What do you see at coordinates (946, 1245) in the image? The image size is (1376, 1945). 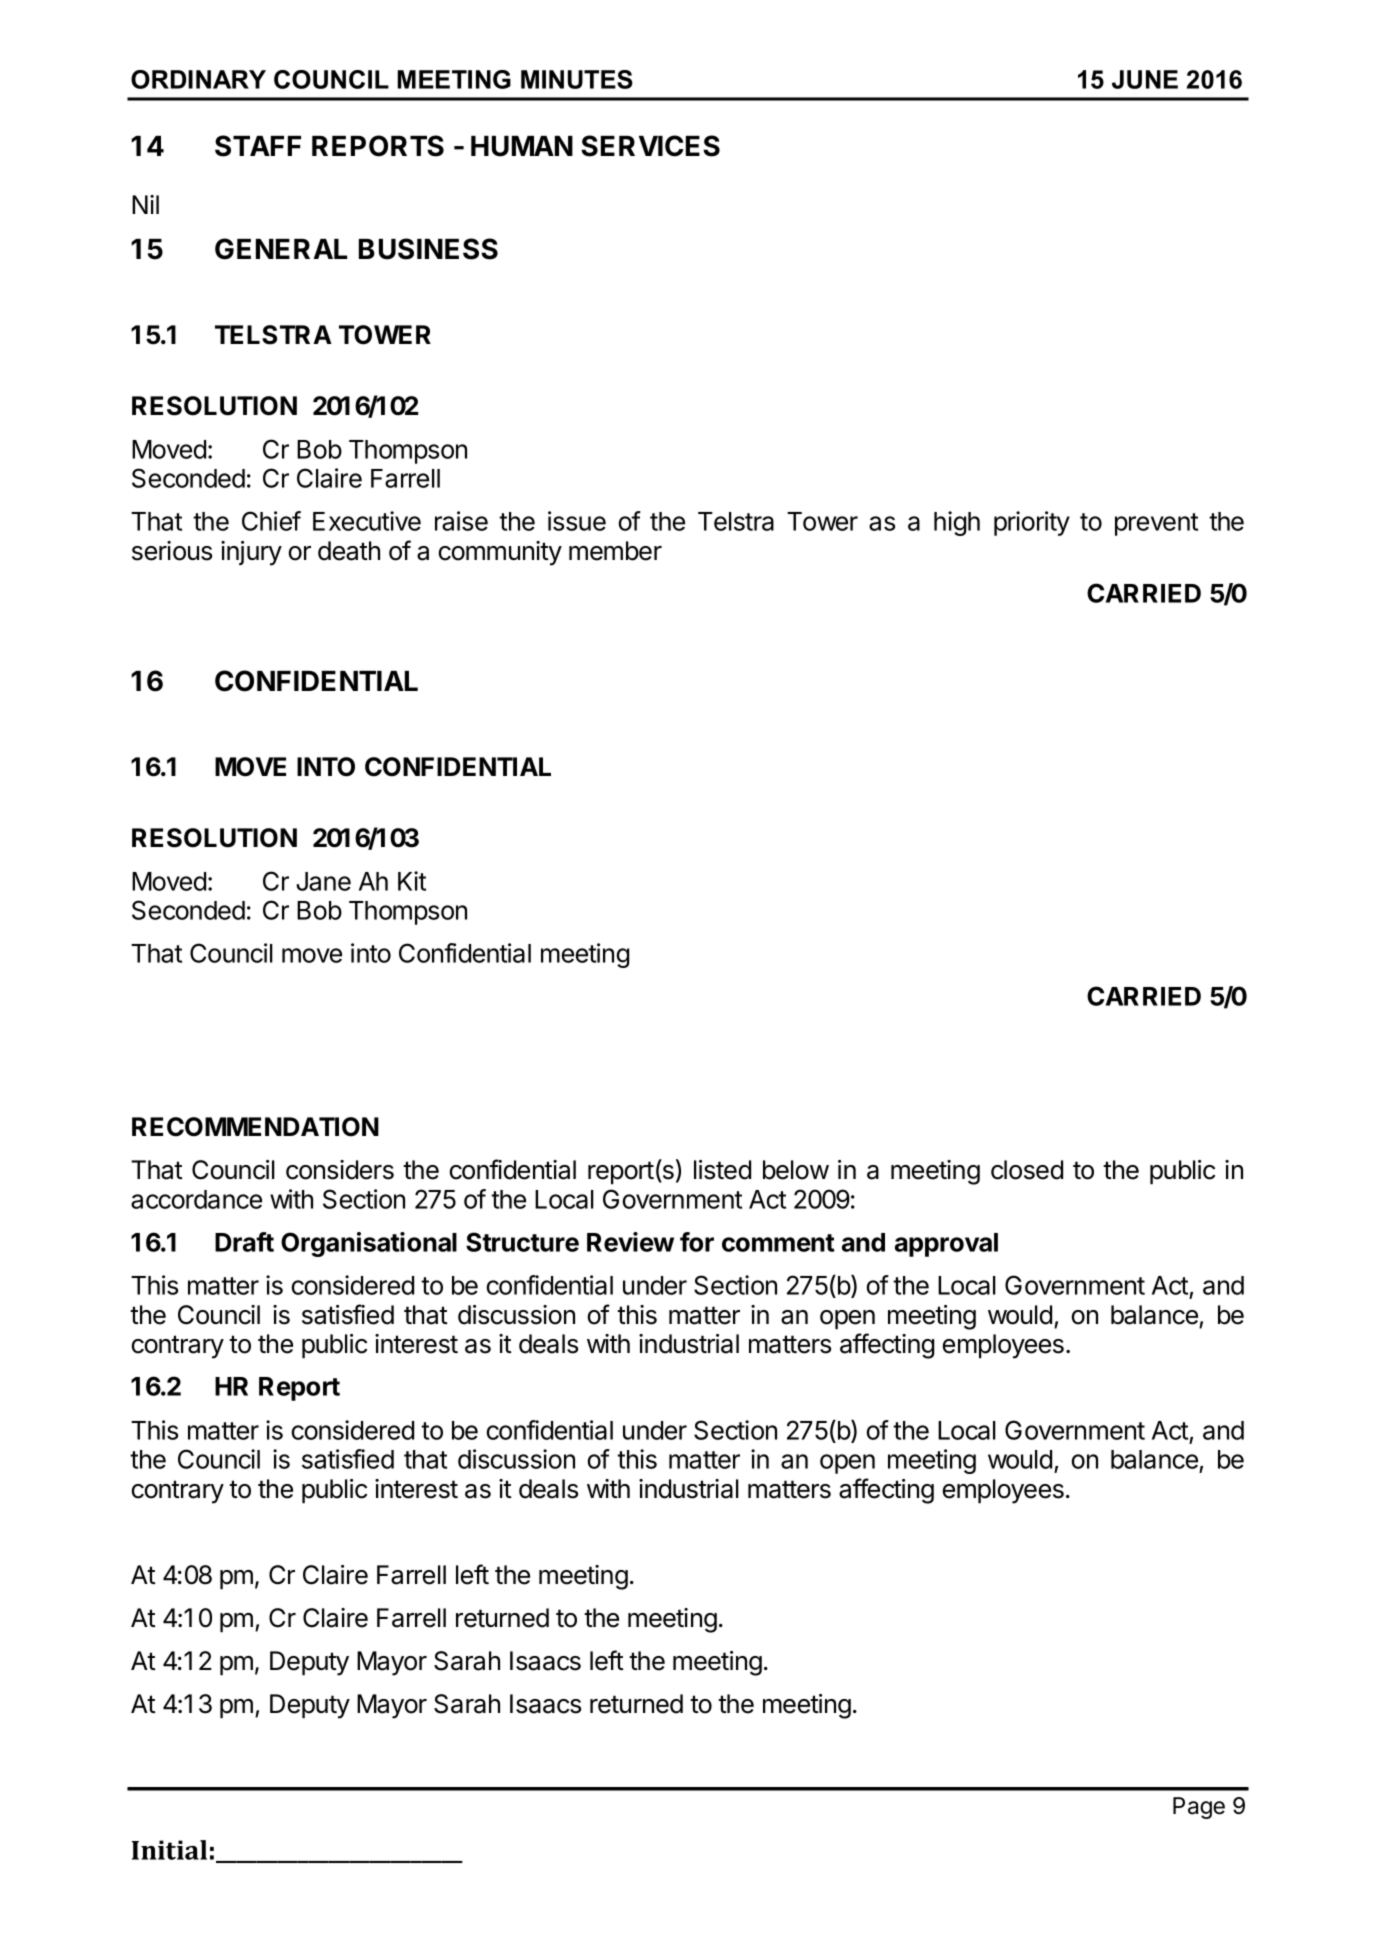 I see `approval` at bounding box center [946, 1245].
